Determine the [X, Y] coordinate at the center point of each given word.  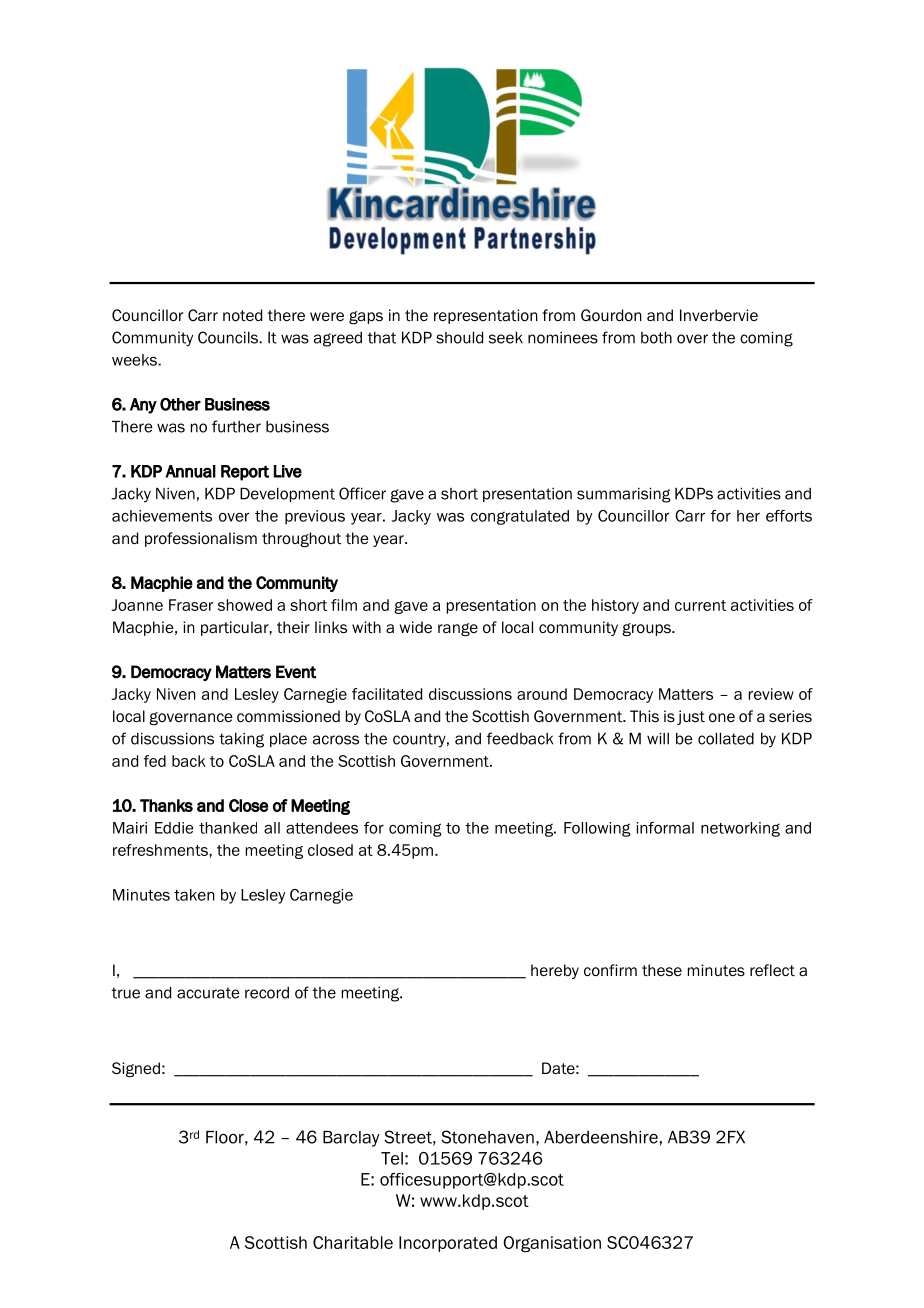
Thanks [166, 805]
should [459, 338]
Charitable [353, 1242]
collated [726, 739]
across [336, 740]
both [656, 338]
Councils [229, 337]
